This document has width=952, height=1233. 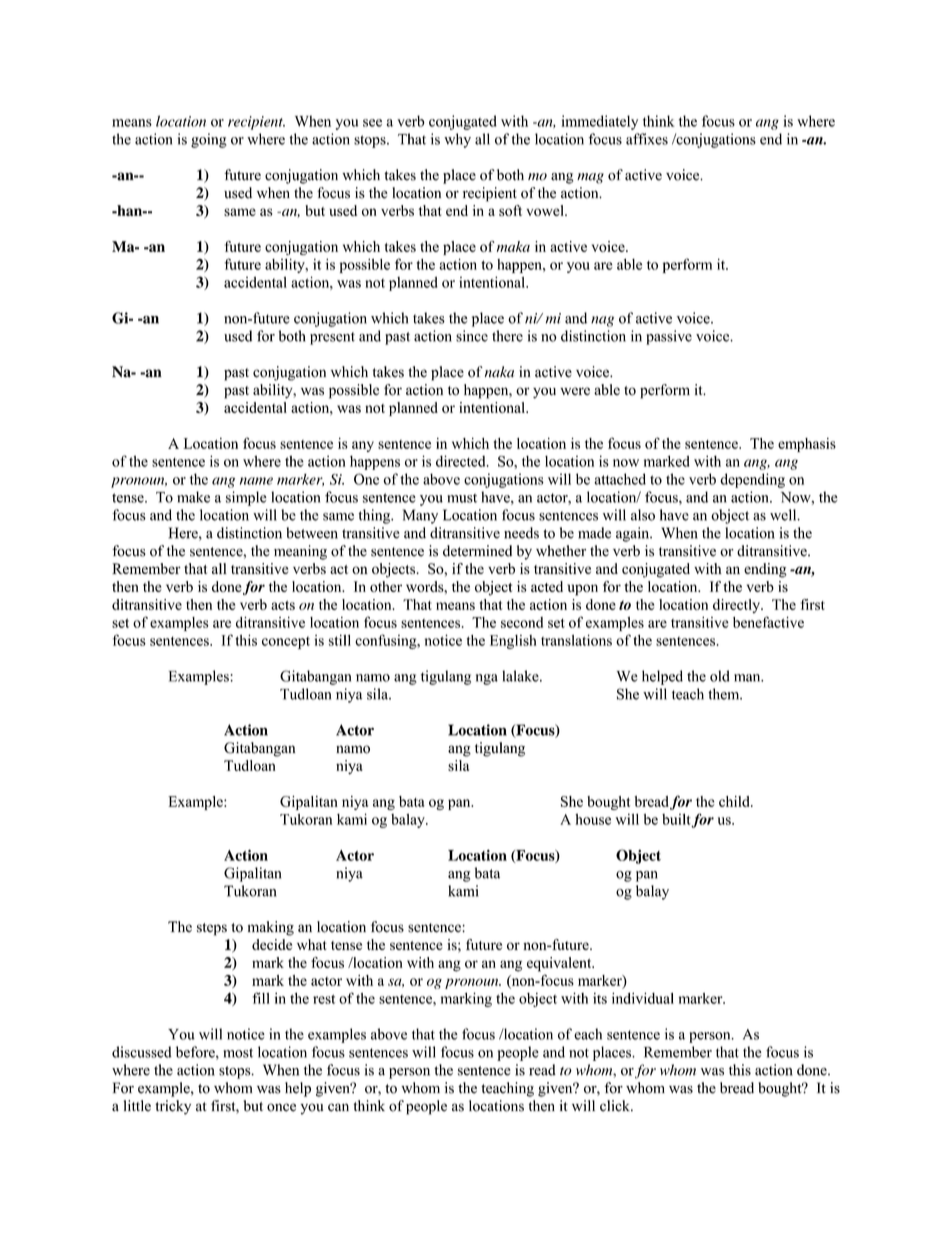 I want to click on emphasis, so click(x=807, y=445).
